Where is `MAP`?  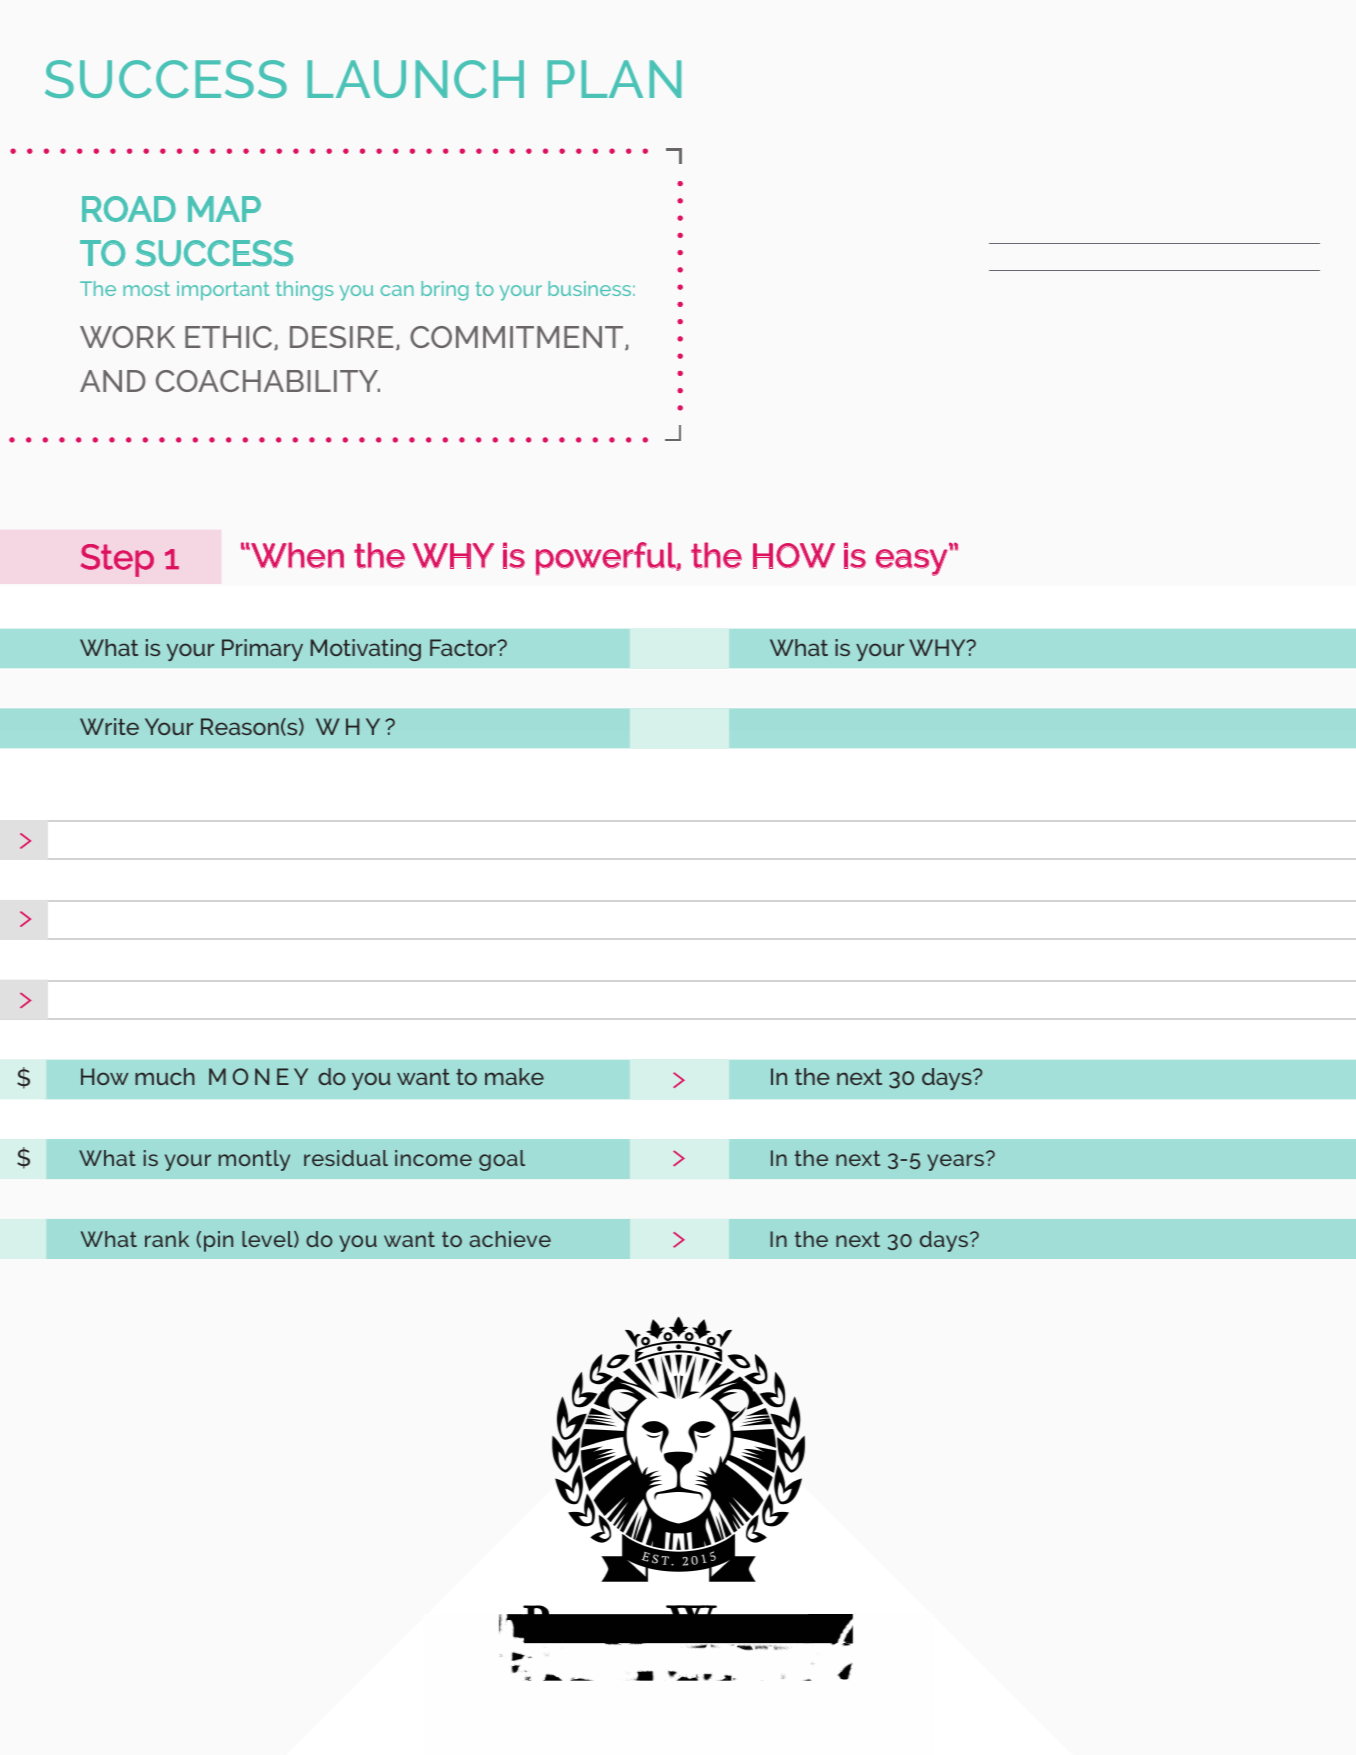 MAP is located at coordinates (224, 209).
